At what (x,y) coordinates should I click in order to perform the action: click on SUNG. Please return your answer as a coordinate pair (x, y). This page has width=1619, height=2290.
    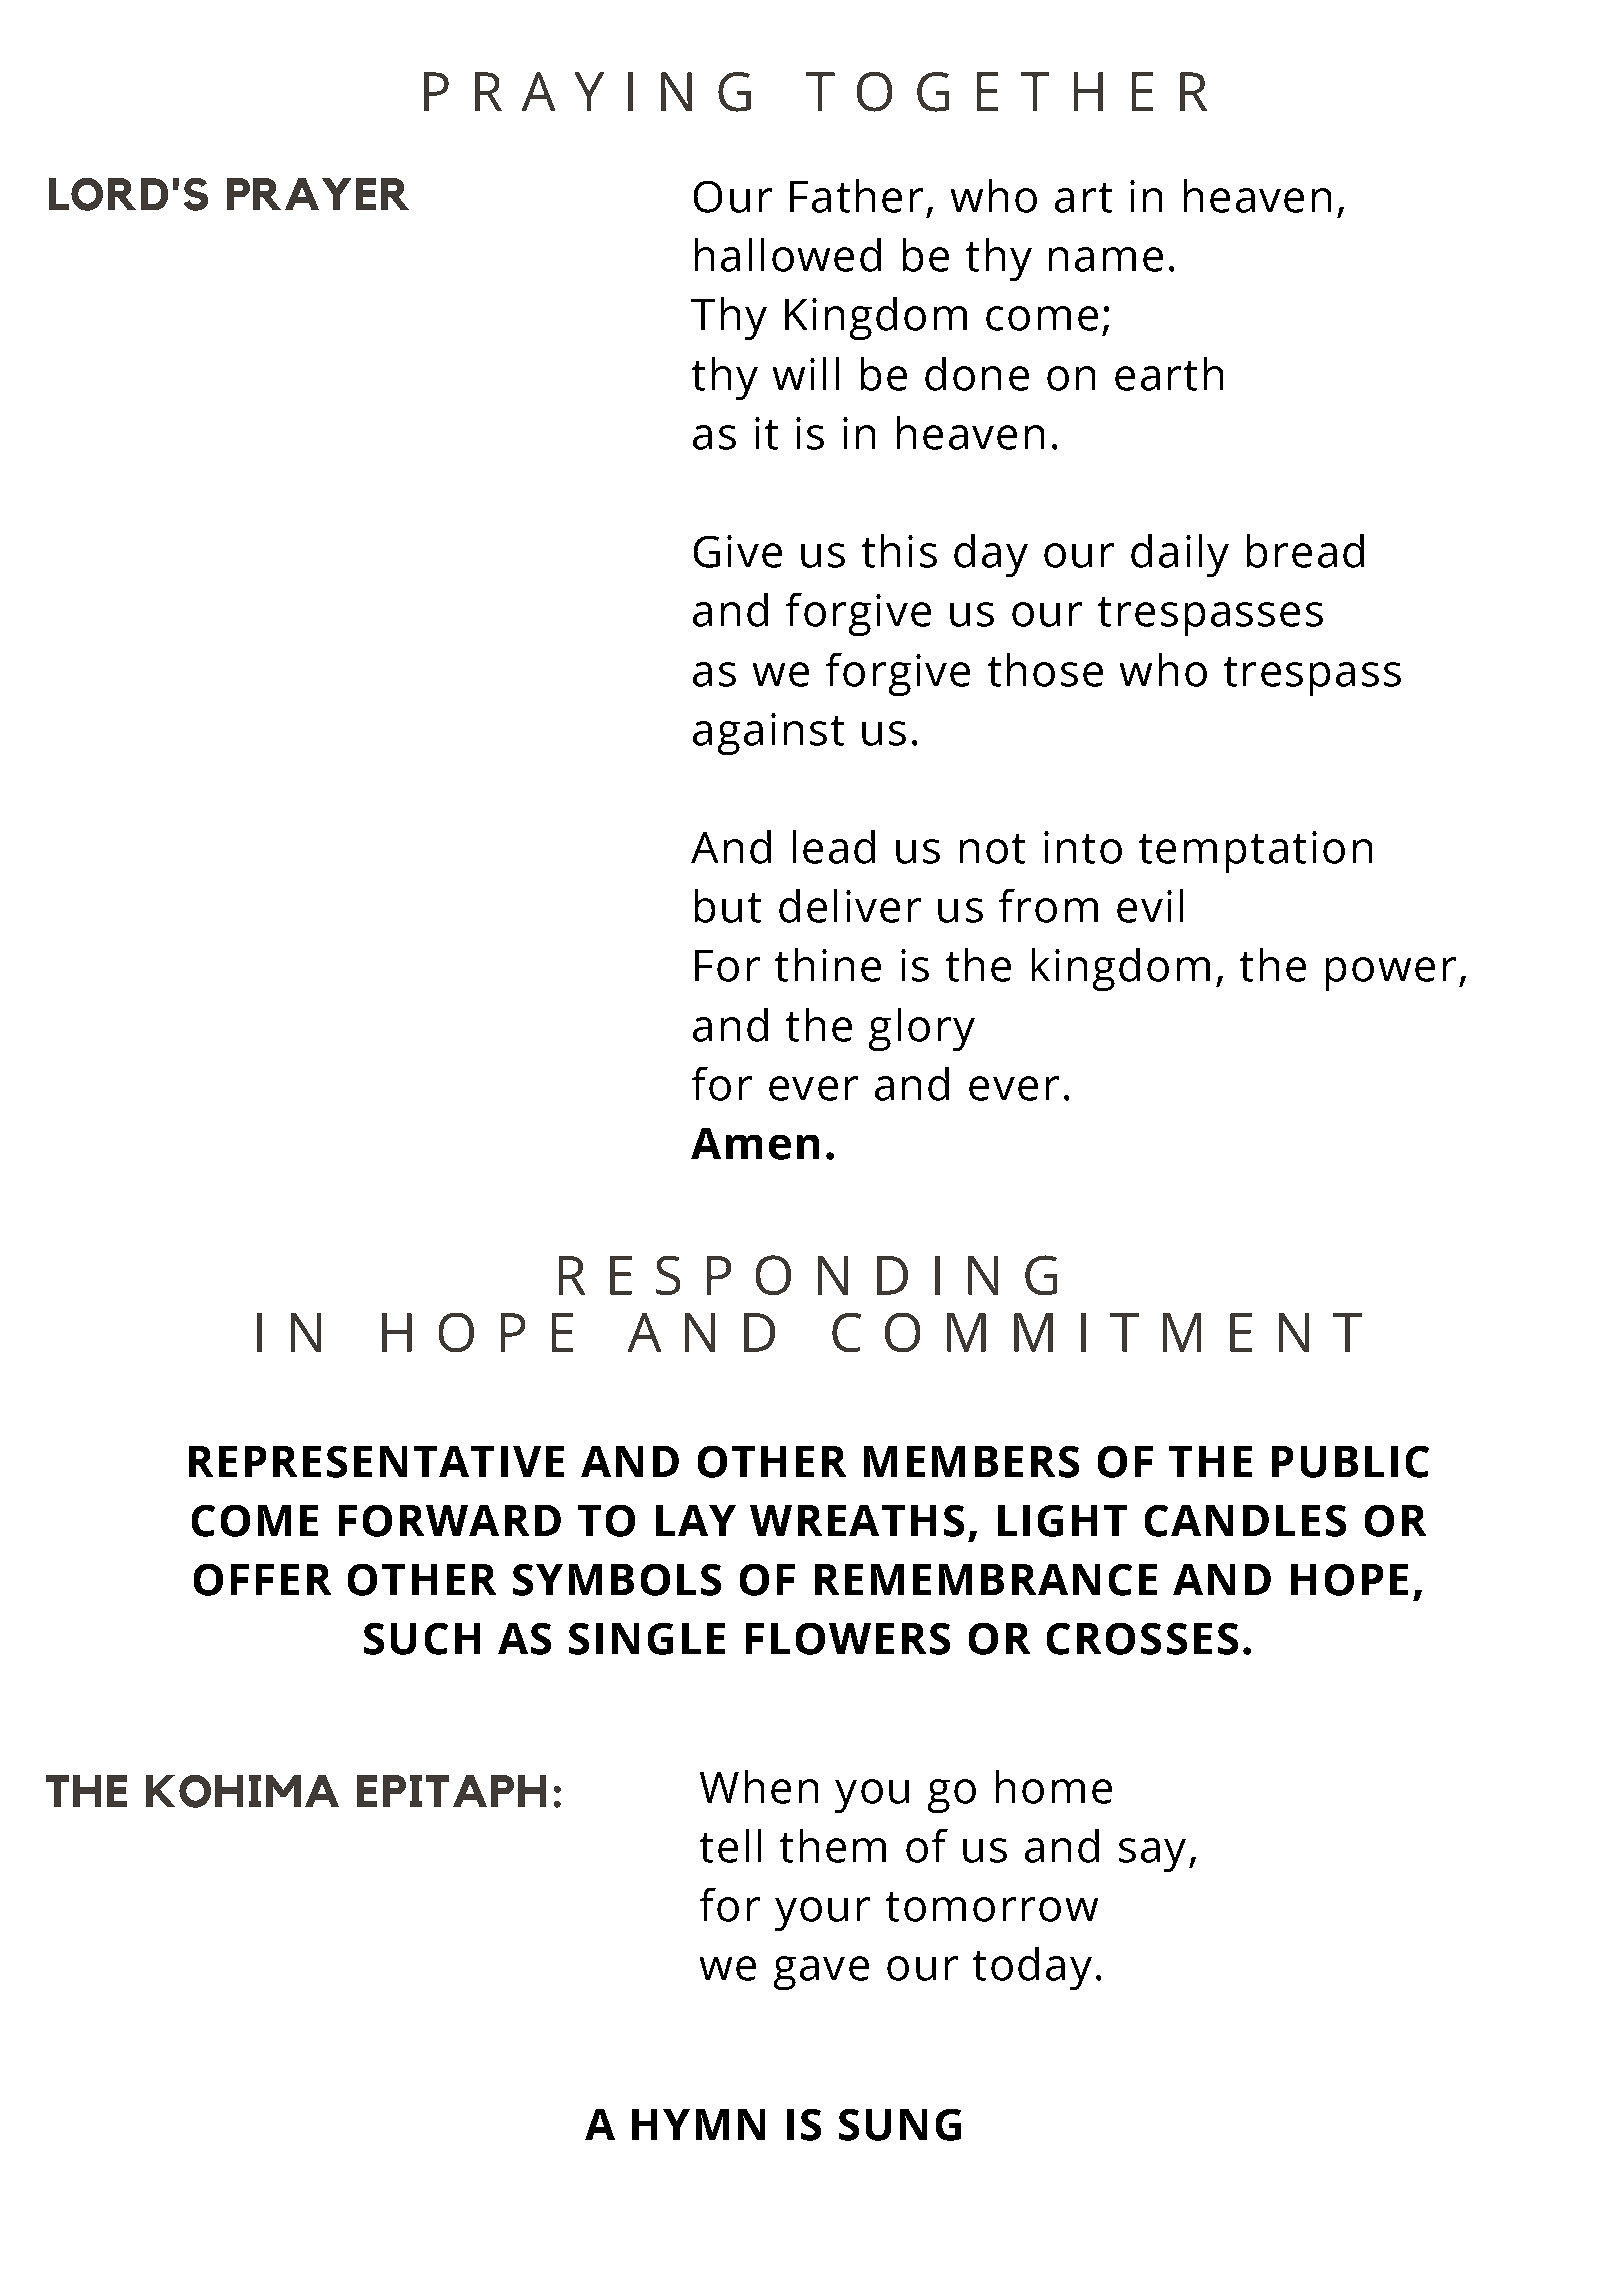
    Looking at the image, I should click on (900, 2125).
